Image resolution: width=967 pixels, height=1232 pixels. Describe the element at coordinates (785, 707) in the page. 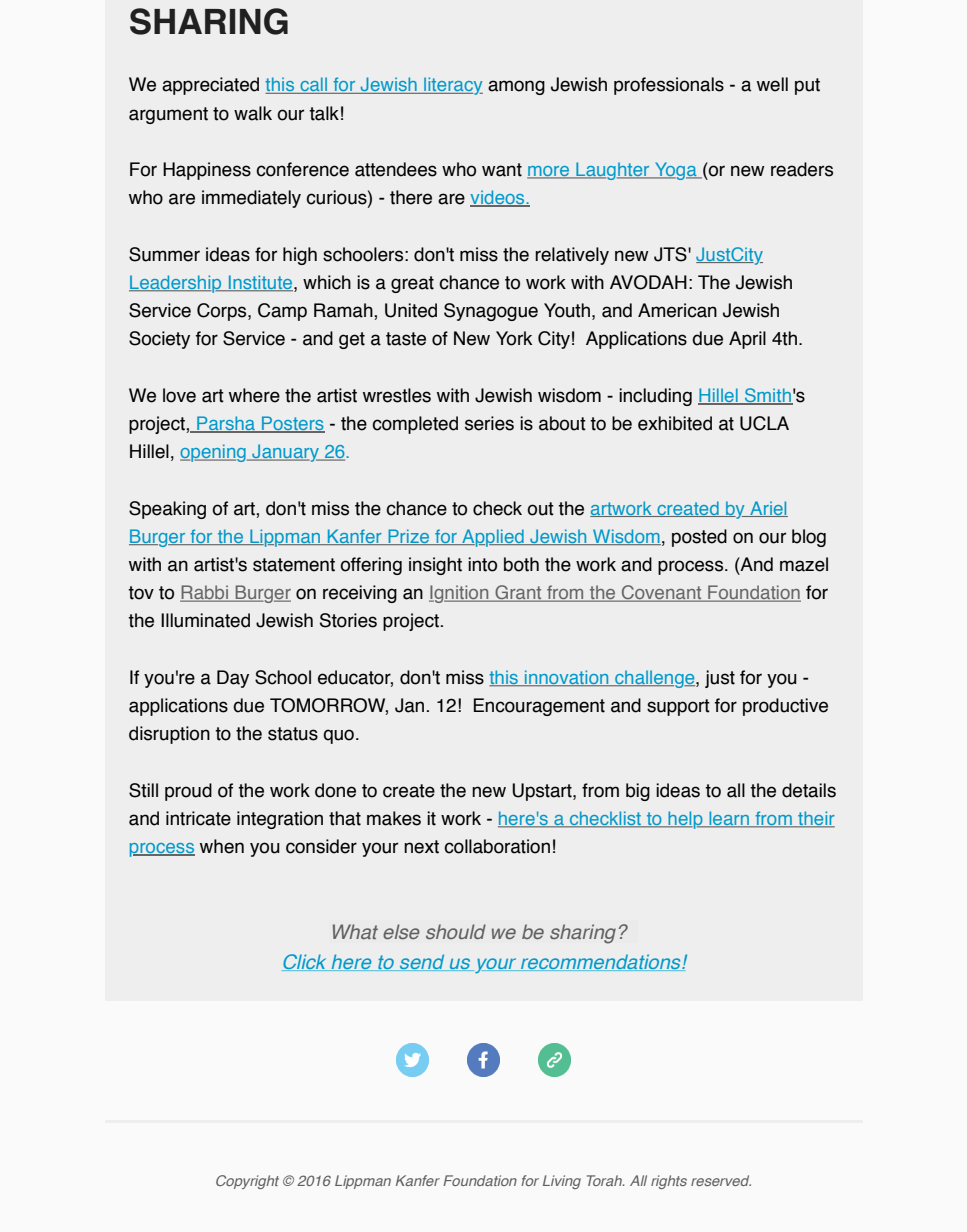

I see `productive` at that location.
